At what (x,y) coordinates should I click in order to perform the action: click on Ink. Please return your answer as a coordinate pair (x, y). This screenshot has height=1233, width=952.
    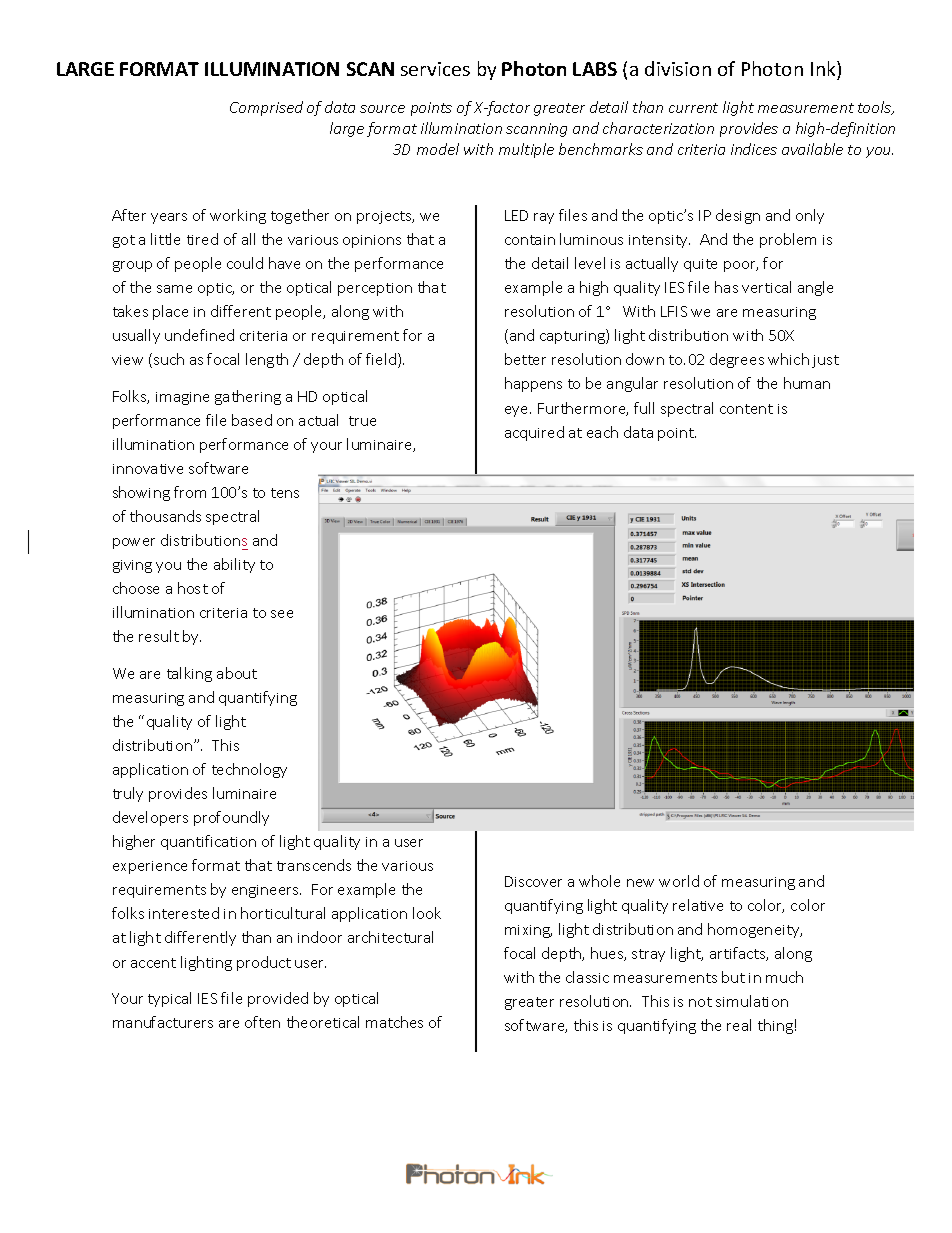
    Looking at the image, I should click on (824, 68).
